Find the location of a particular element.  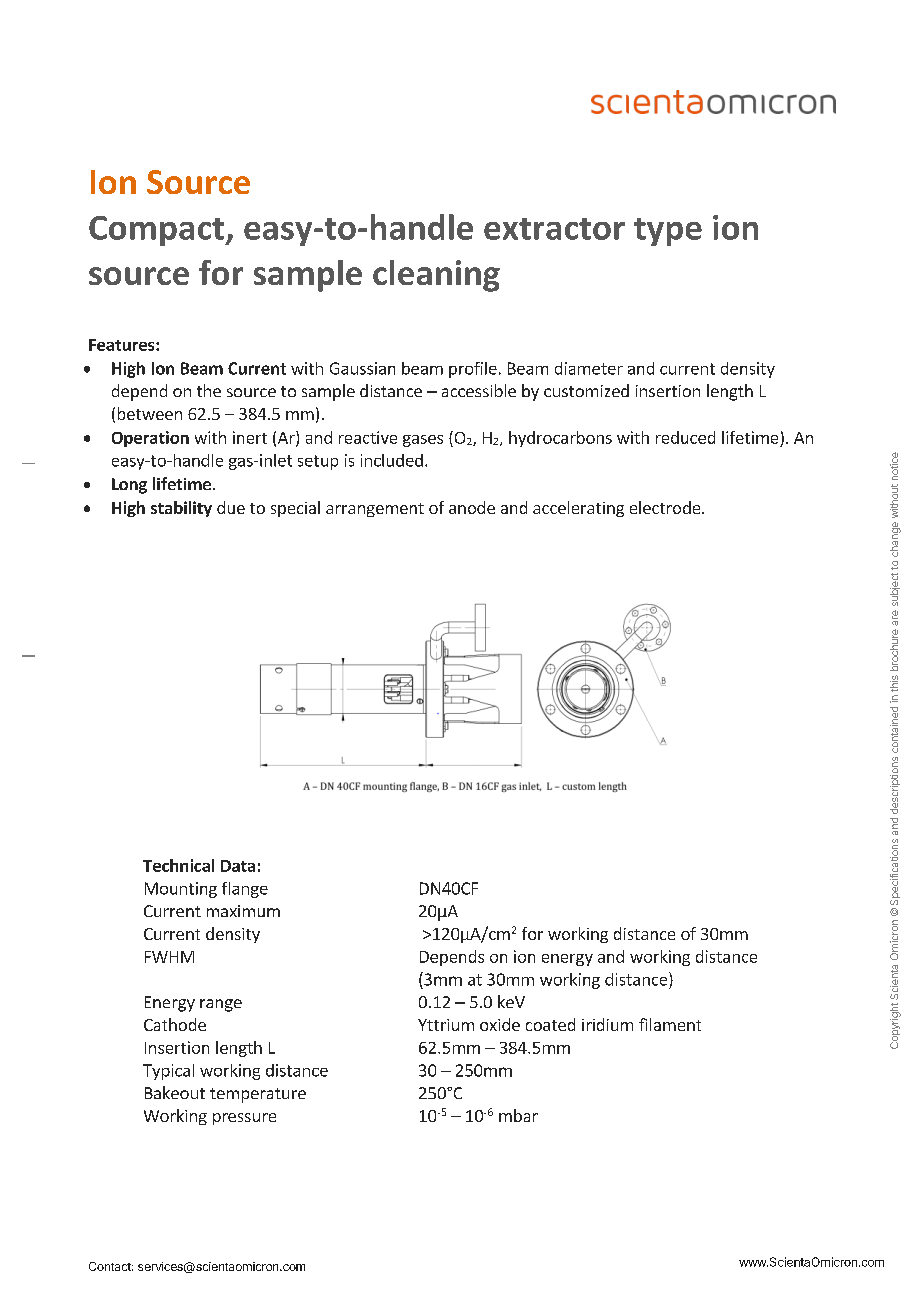

Typical is located at coordinates (168, 1072).
